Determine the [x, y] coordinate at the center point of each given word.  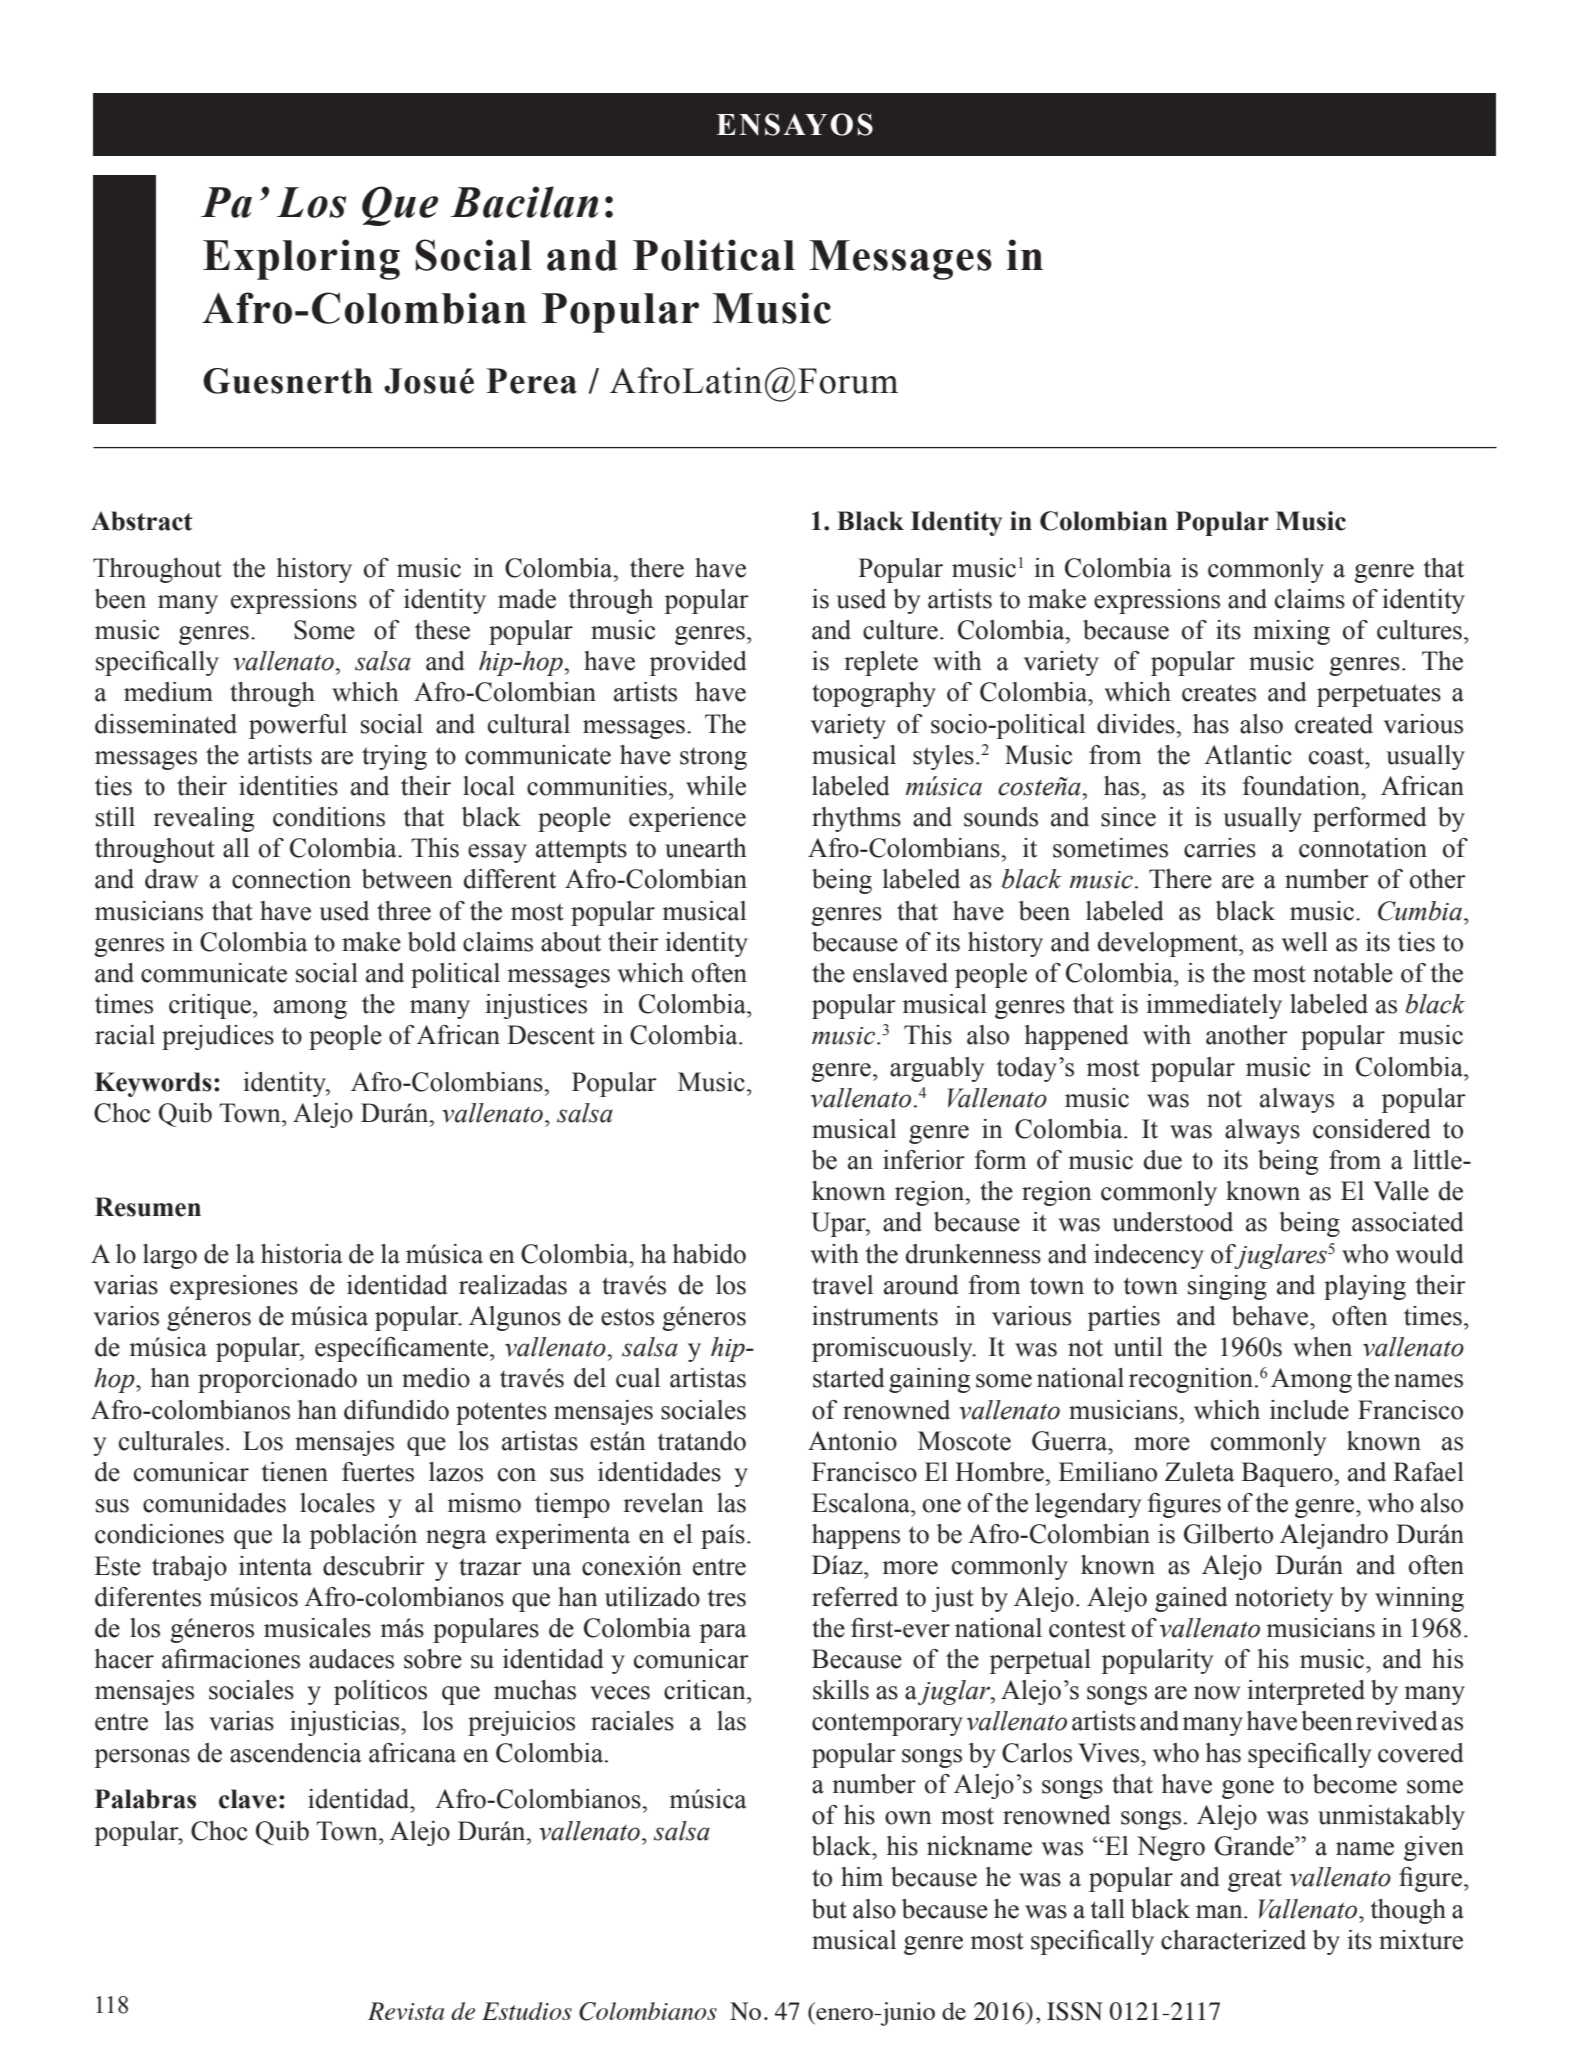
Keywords [153, 1084]
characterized [1233, 1940]
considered [1372, 1129]
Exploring [301, 259]
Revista [406, 2011]
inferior [924, 1160]
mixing [1291, 632]
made [527, 599]
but [829, 1909]
